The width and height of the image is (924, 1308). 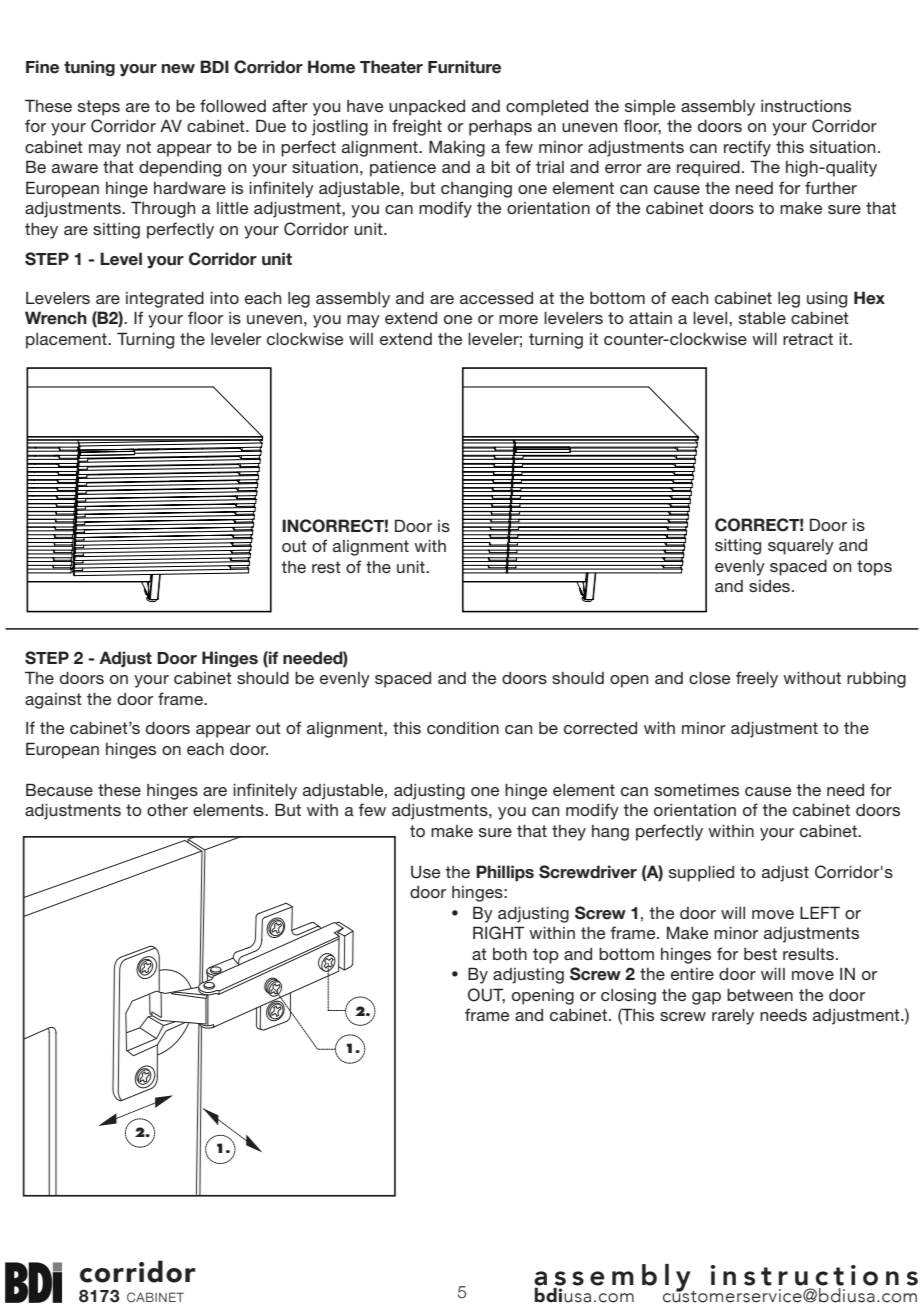 What do you see at coordinates (808, 339) in the image?
I see `retract` at bounding box center [808, 339].
